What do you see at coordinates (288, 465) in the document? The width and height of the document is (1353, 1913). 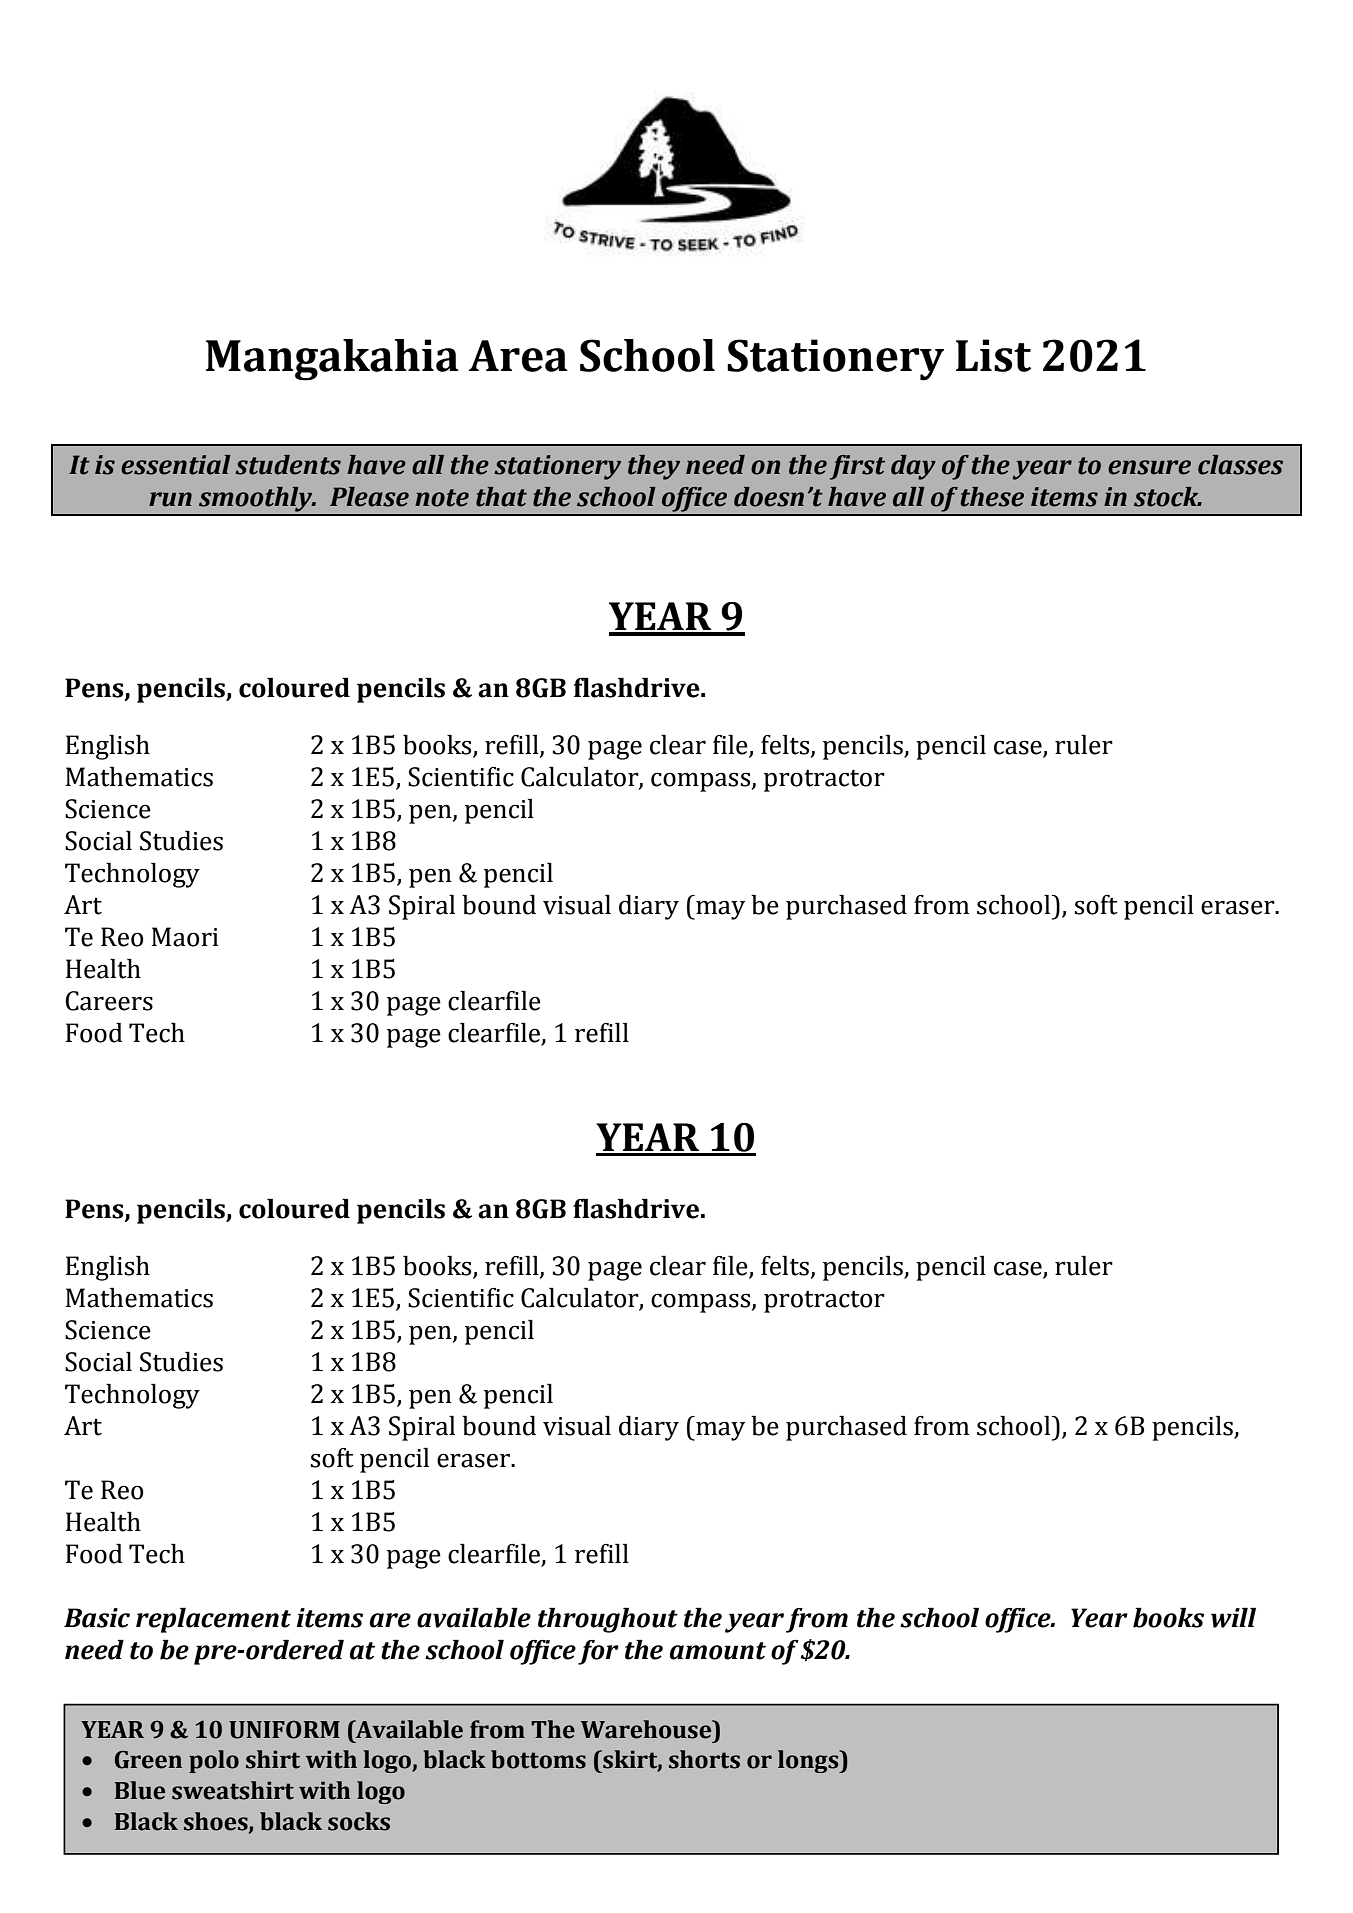 I see `students` at bounding box center [288, 465].
